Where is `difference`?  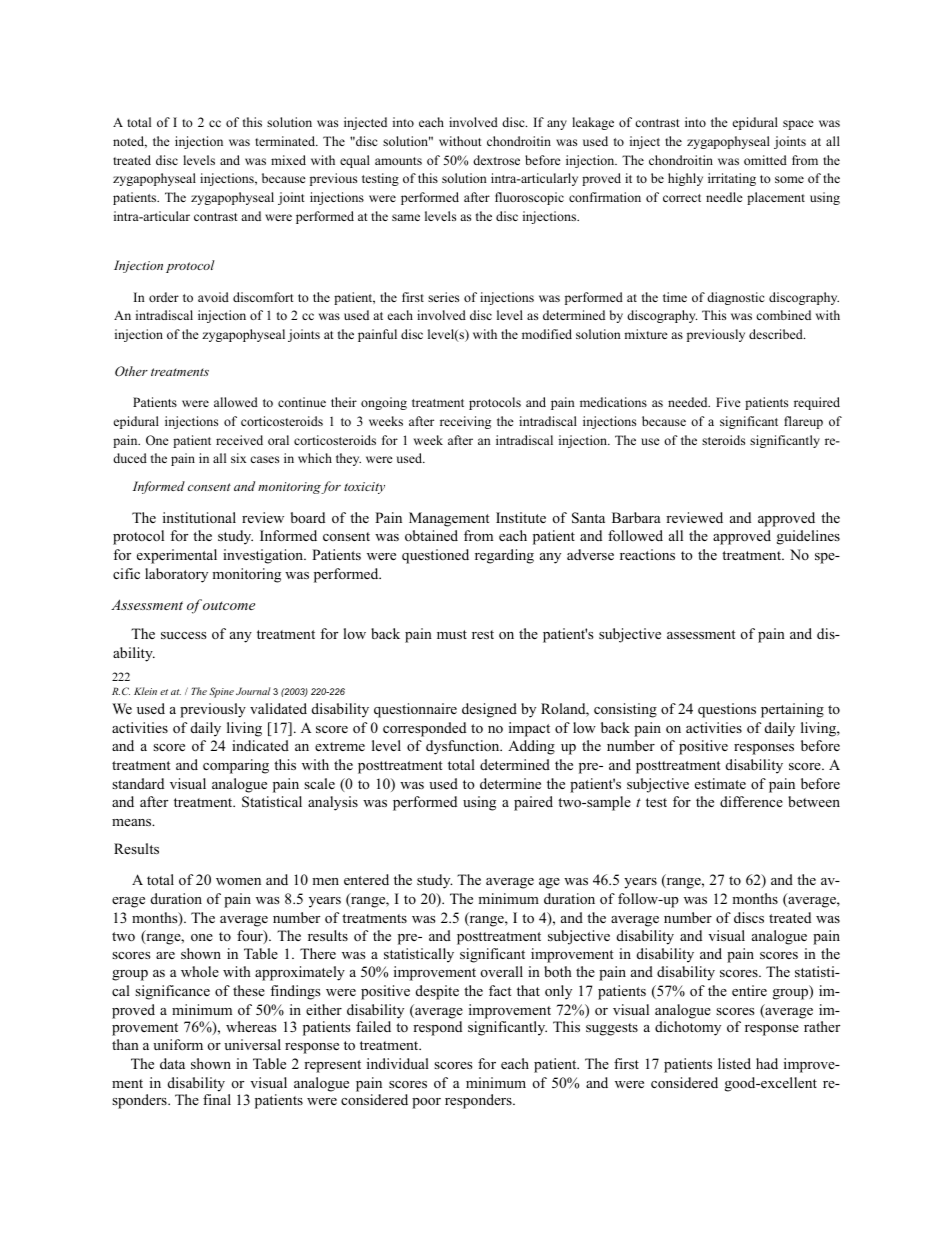 difference is located at coordinates (751, 801).
